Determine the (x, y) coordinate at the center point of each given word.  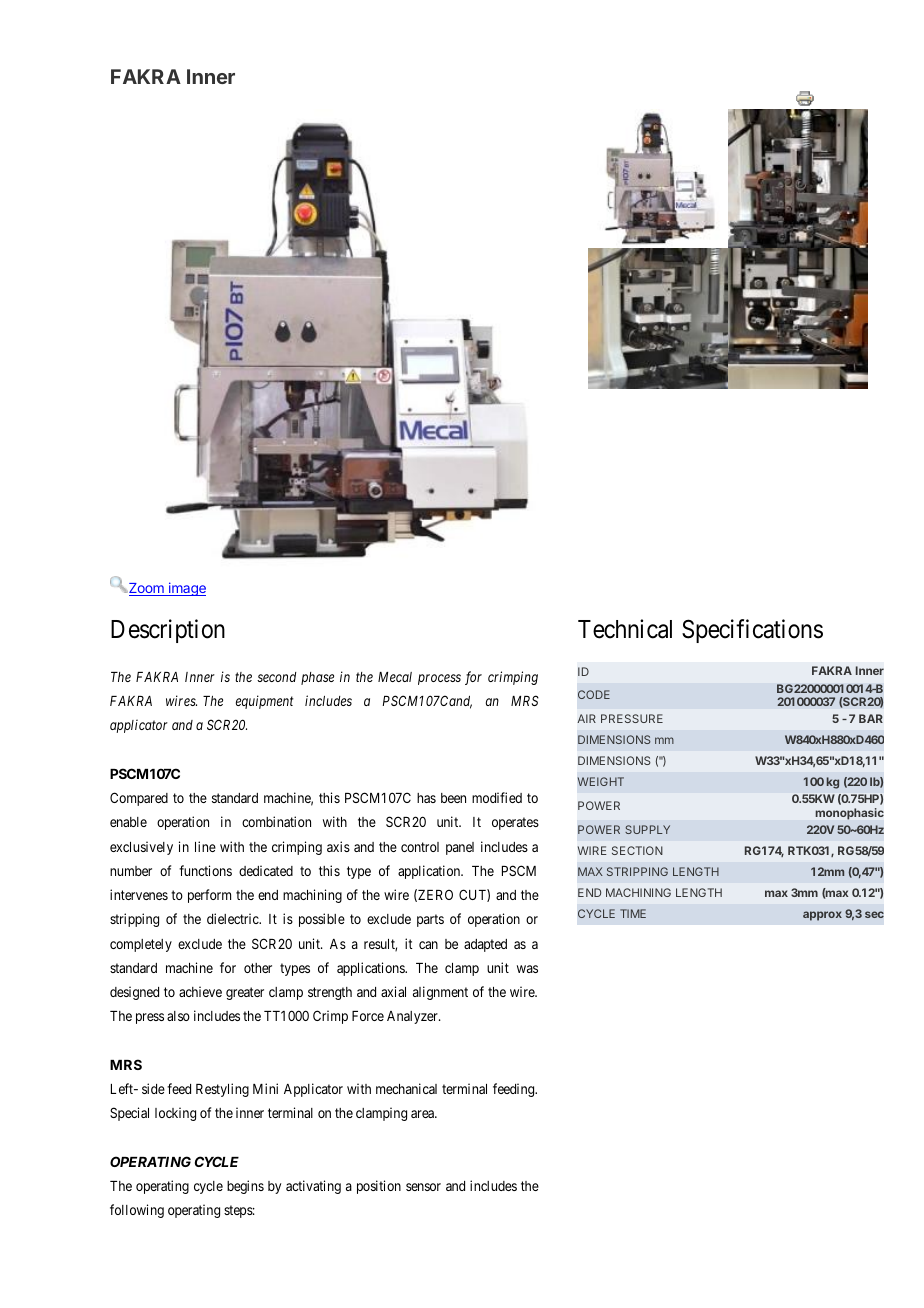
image (186, 589)
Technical (625, 629)
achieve (200, 991)
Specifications (752, 631)
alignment (440, 993)
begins (245, 1187)
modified (497, 797)
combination (276, 821)
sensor (423, 1187)
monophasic (850, 814)
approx (822, 916)
